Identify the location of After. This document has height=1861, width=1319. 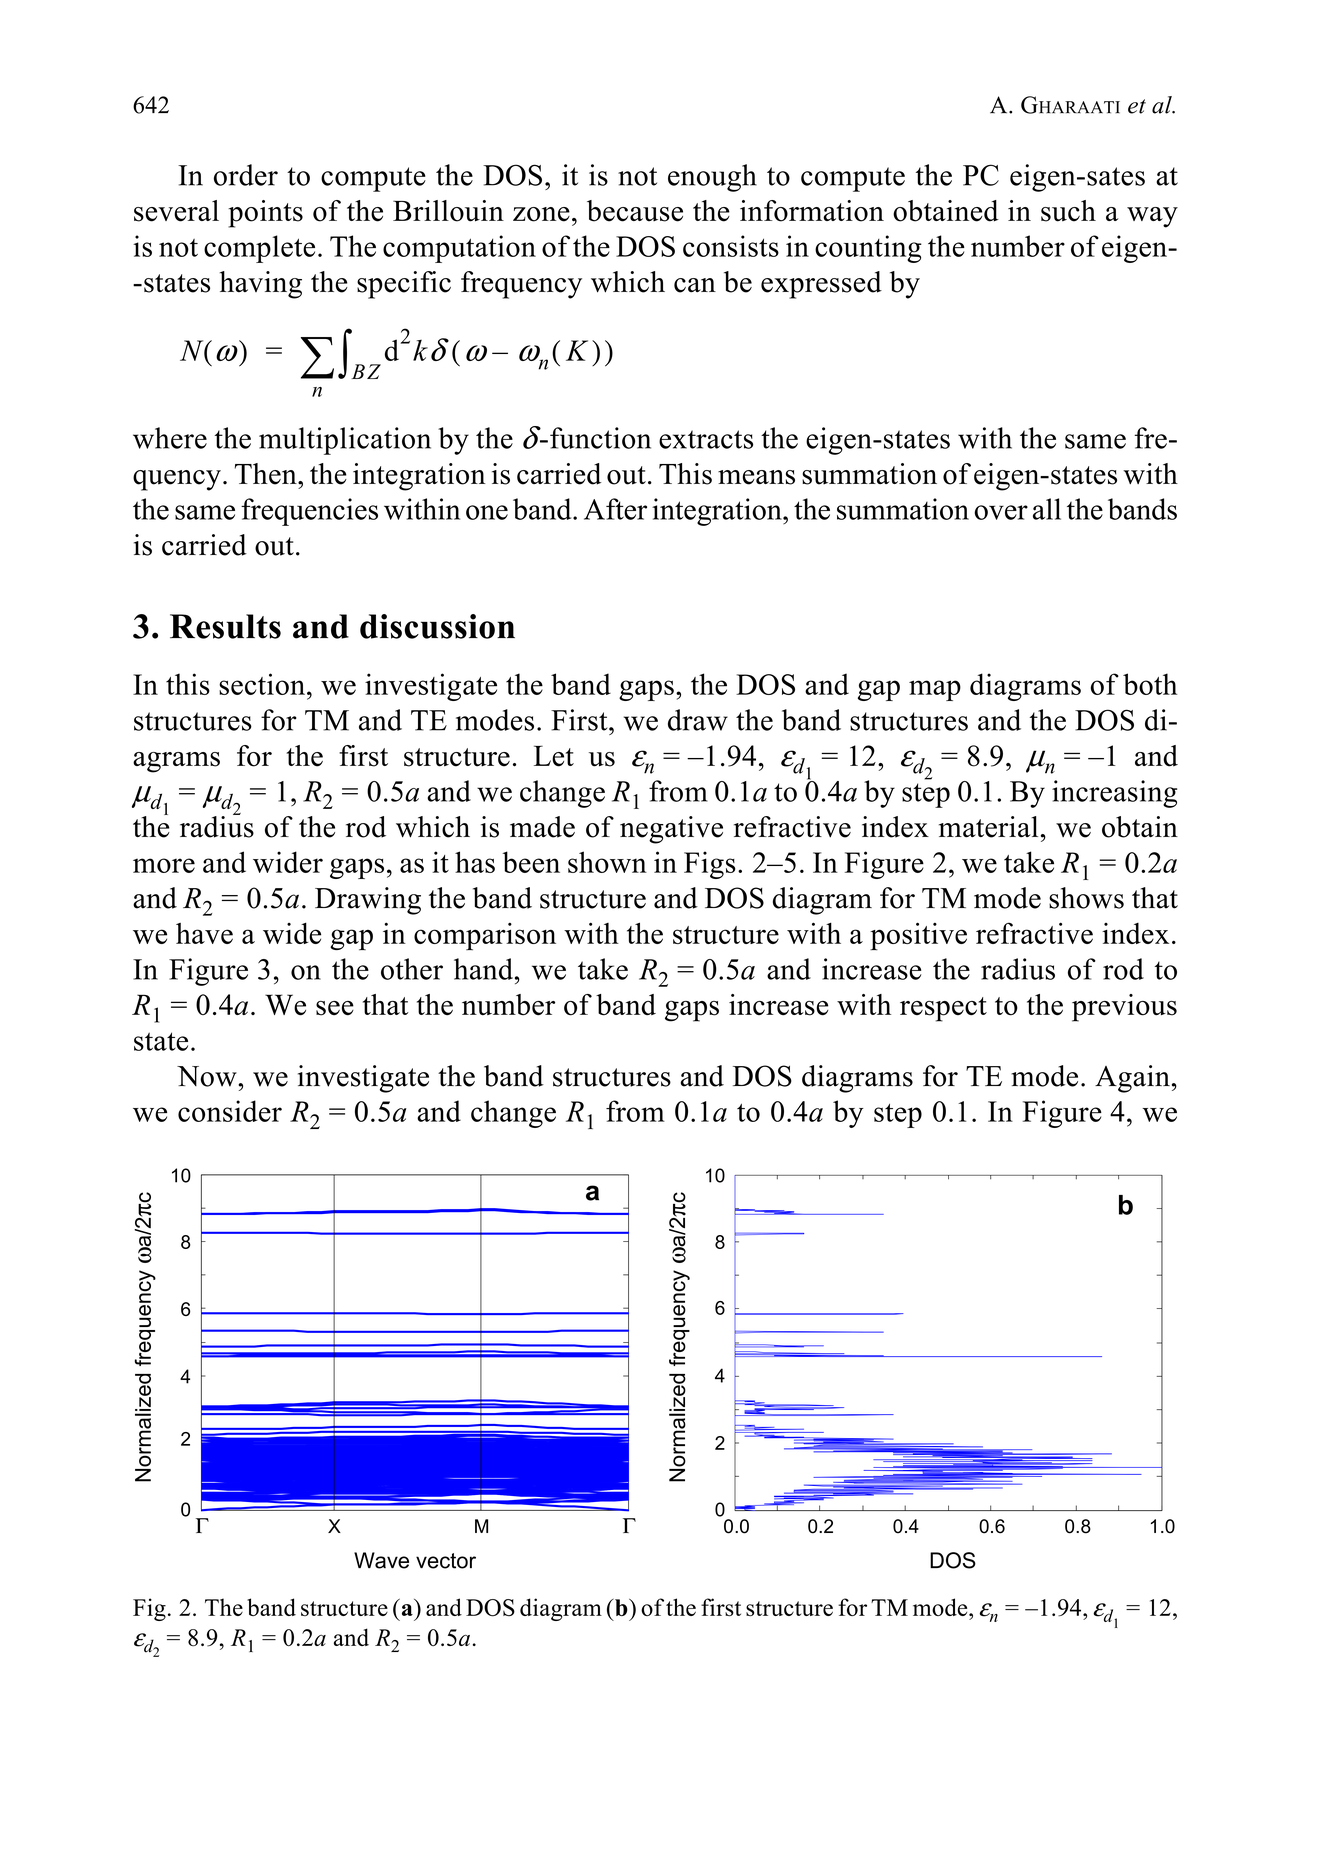
(615, 509).
